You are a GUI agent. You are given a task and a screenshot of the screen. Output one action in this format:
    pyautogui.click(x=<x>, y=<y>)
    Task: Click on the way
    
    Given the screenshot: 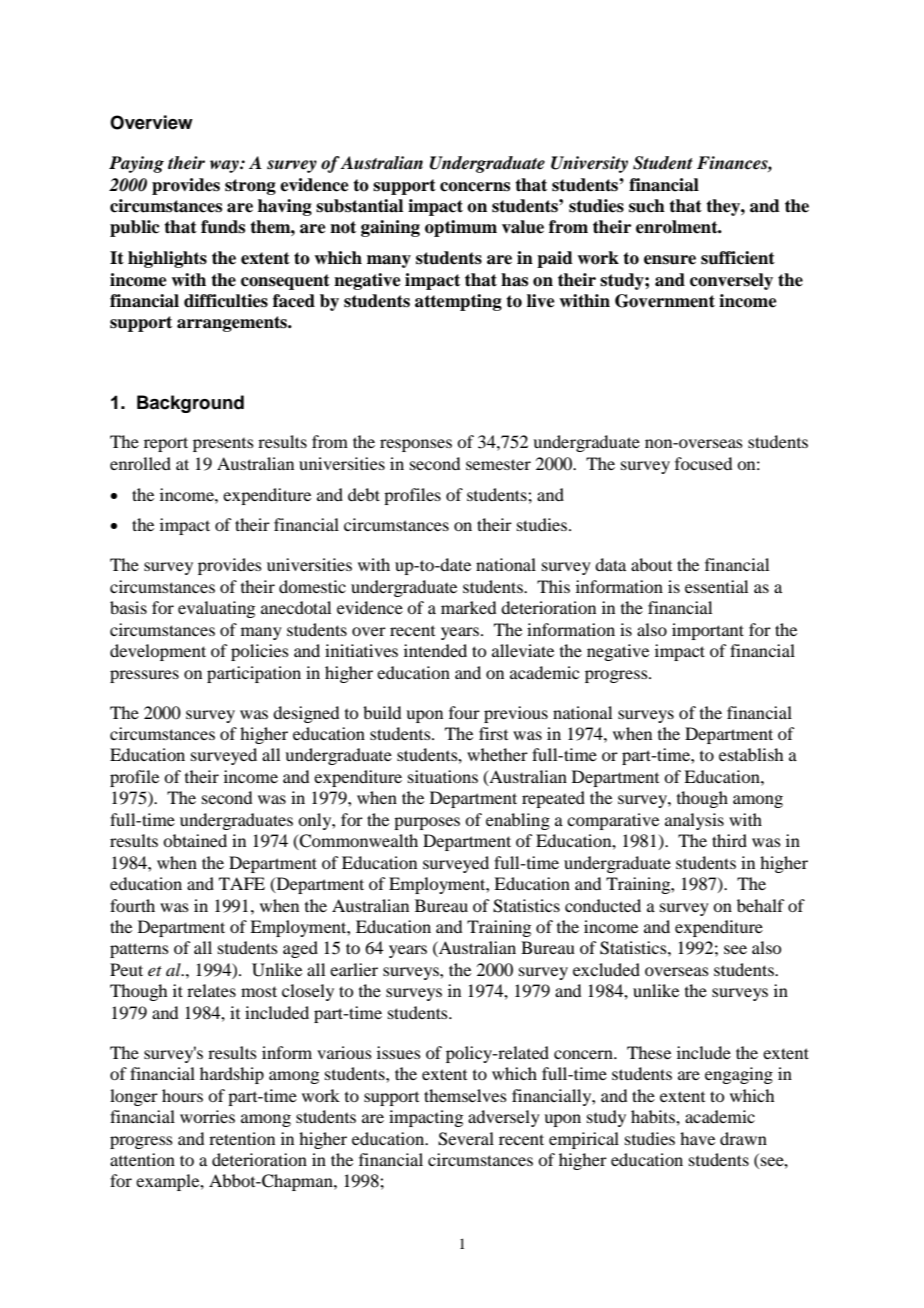 What is the action you would take?
    pyautogui.click(x=225, y=166)
